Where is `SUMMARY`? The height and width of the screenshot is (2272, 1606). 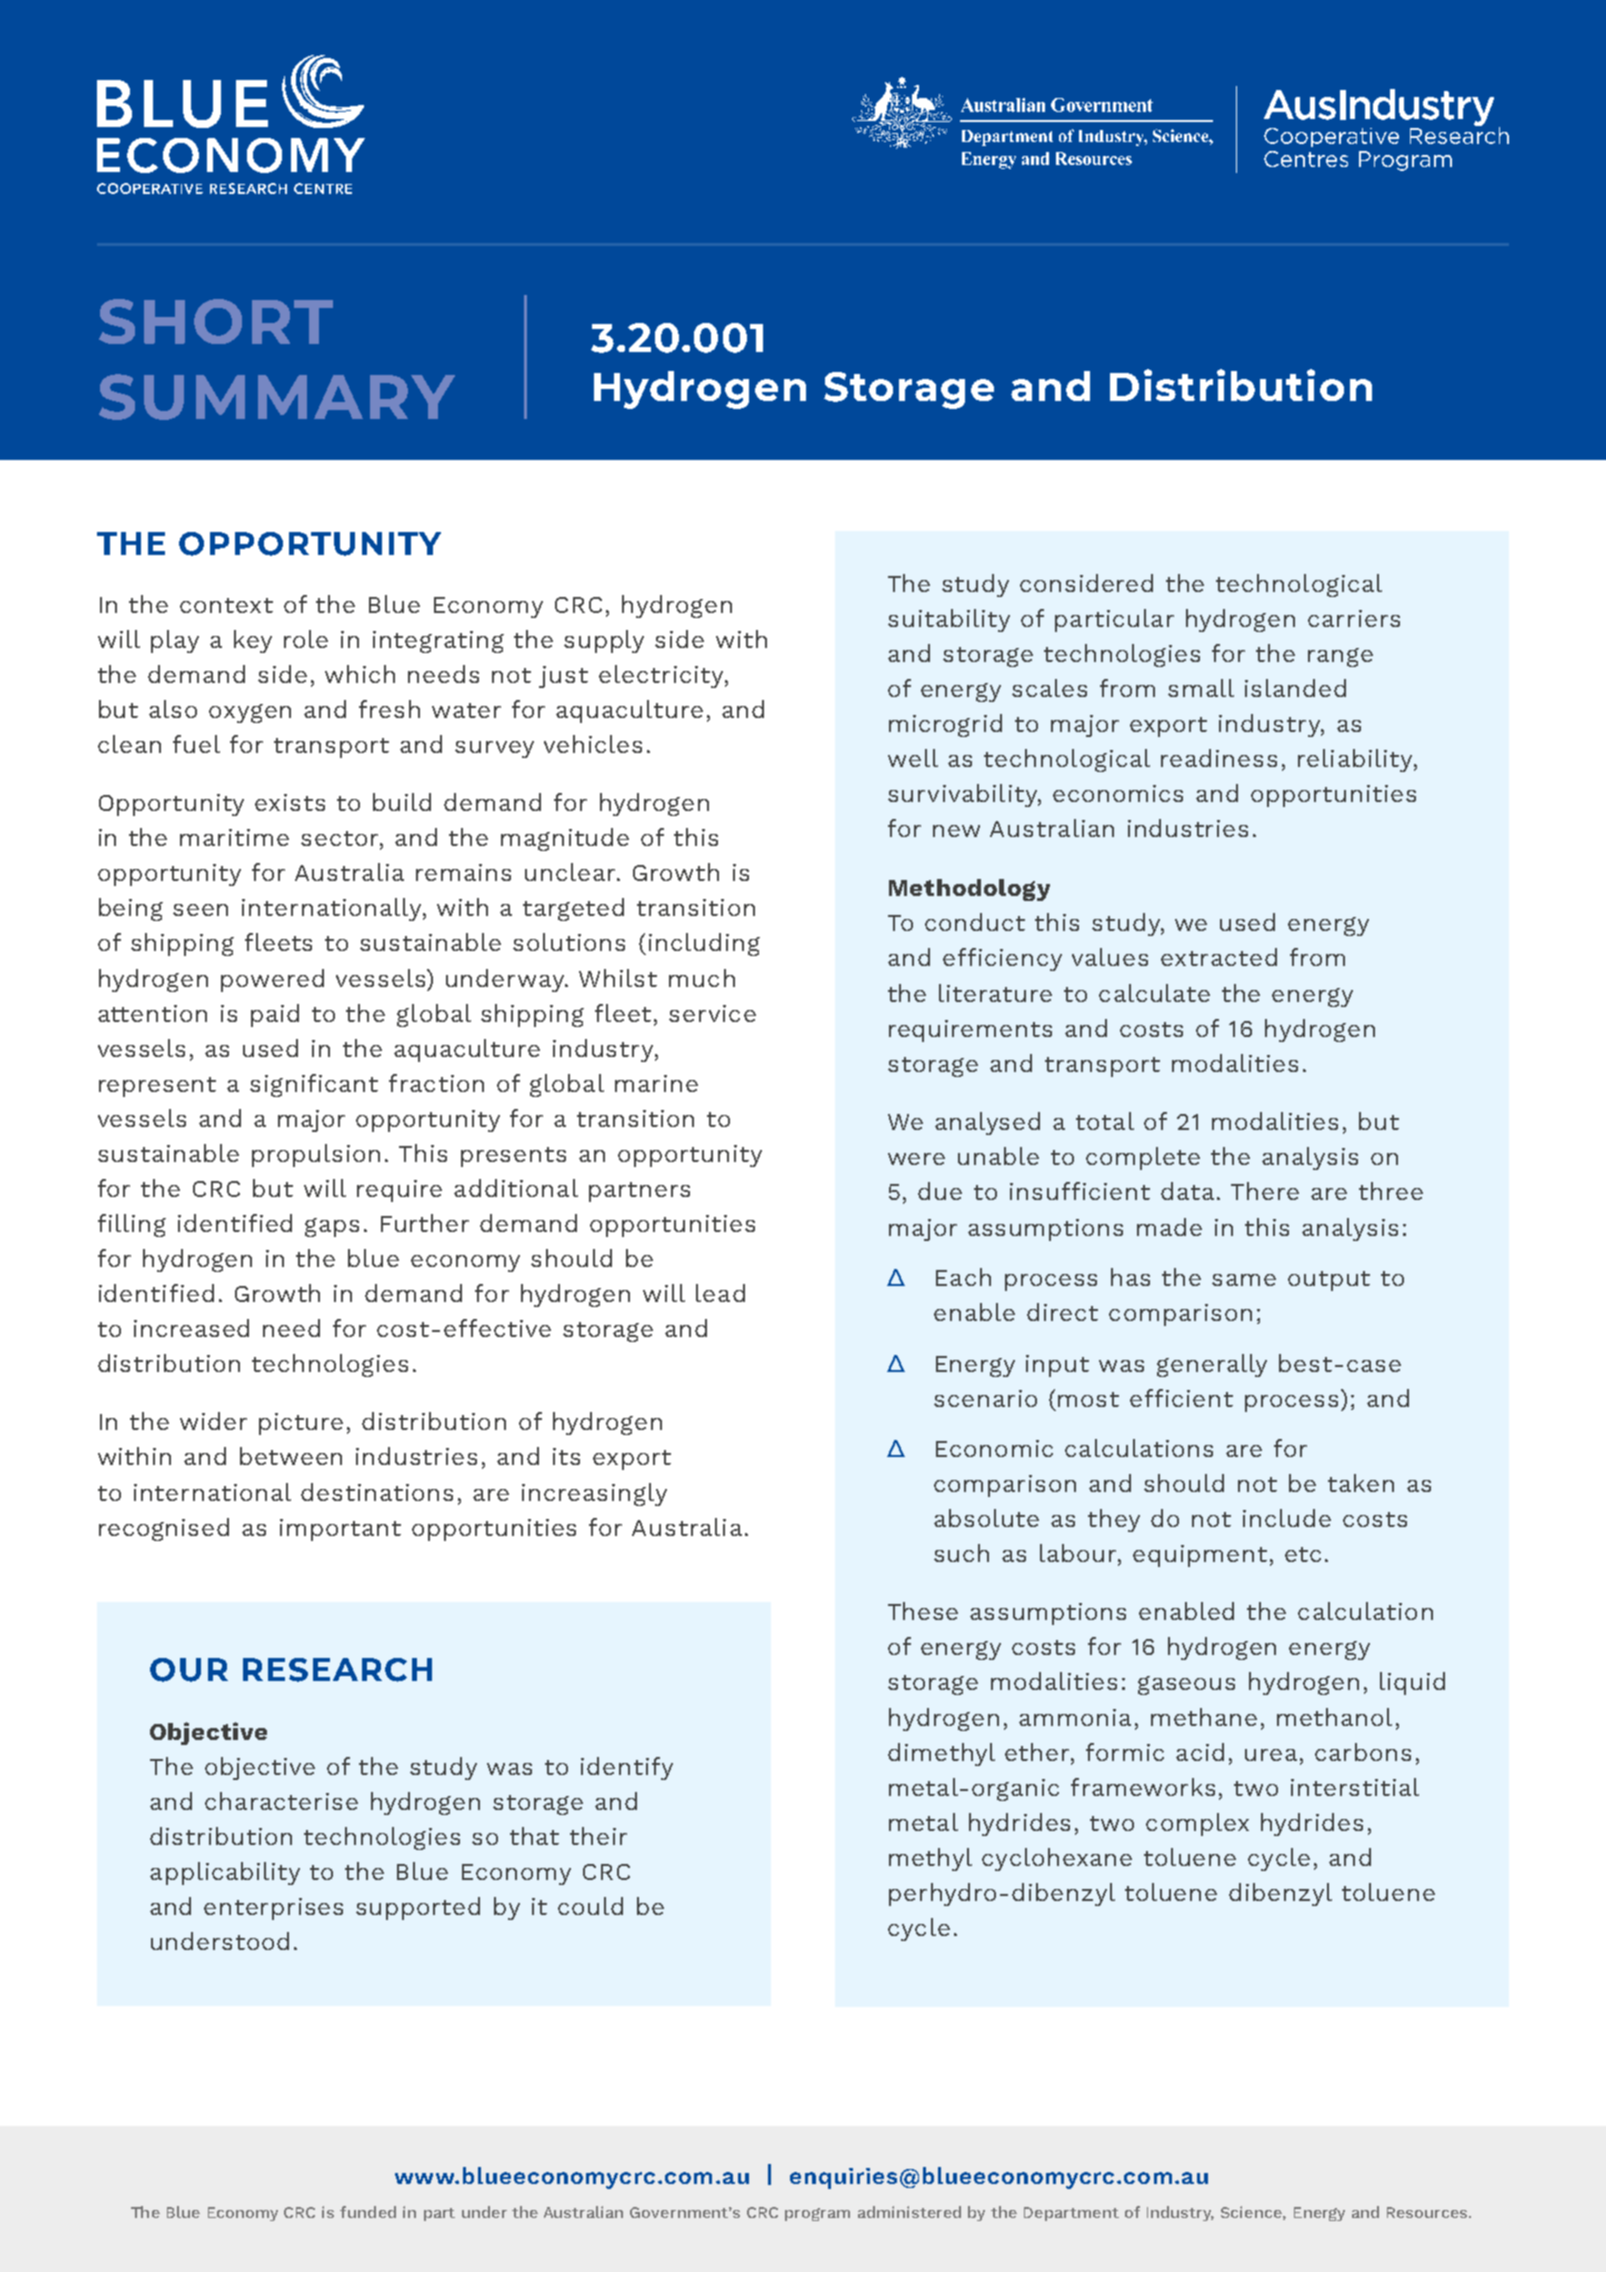 SUMMARY is located at coordinates (277, 397).
